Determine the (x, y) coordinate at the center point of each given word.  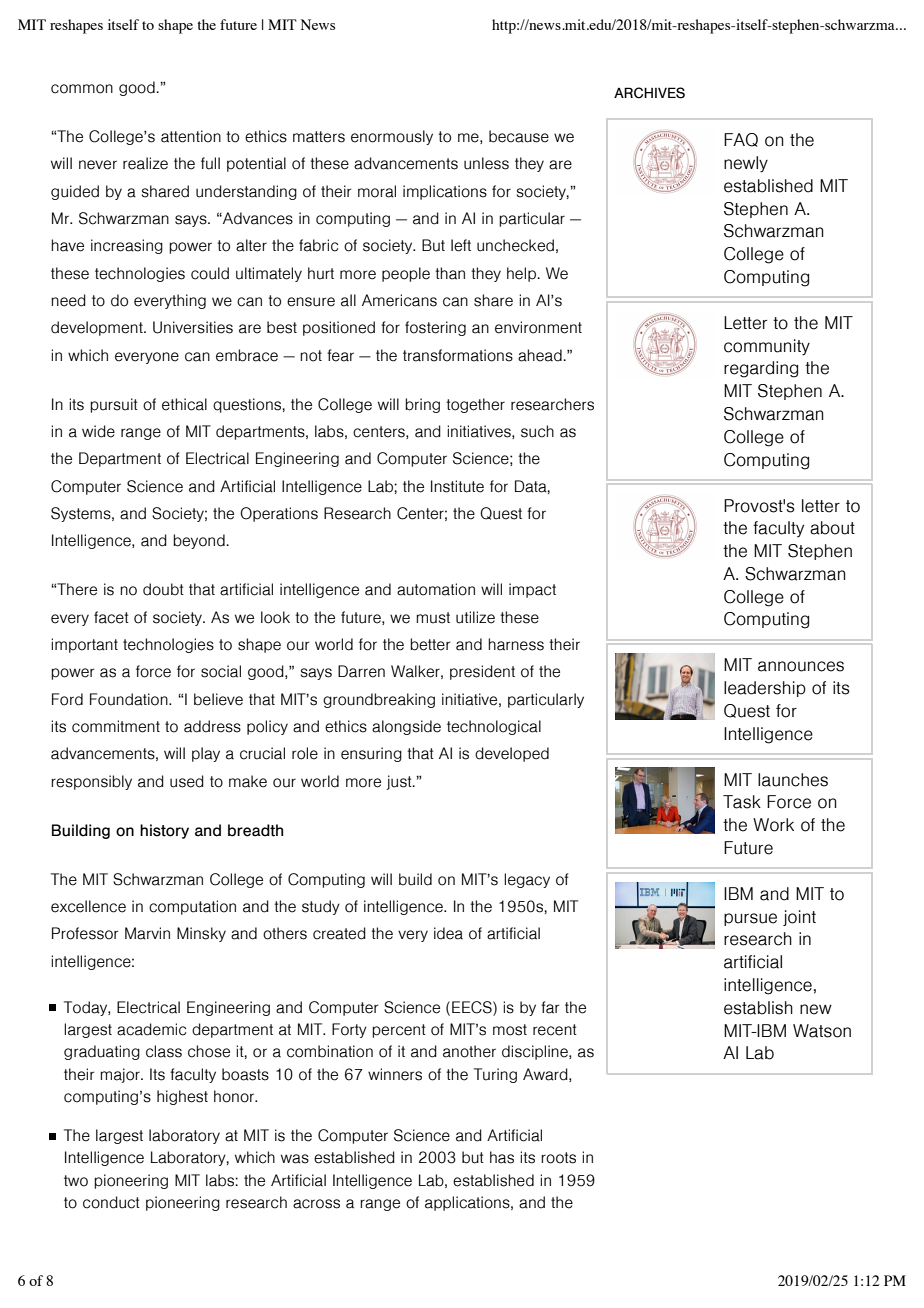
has (502, 1157)
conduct (111, 1202)
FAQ (741, 140)
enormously (392, 137)
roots (558, 1158)
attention (191, 136)
